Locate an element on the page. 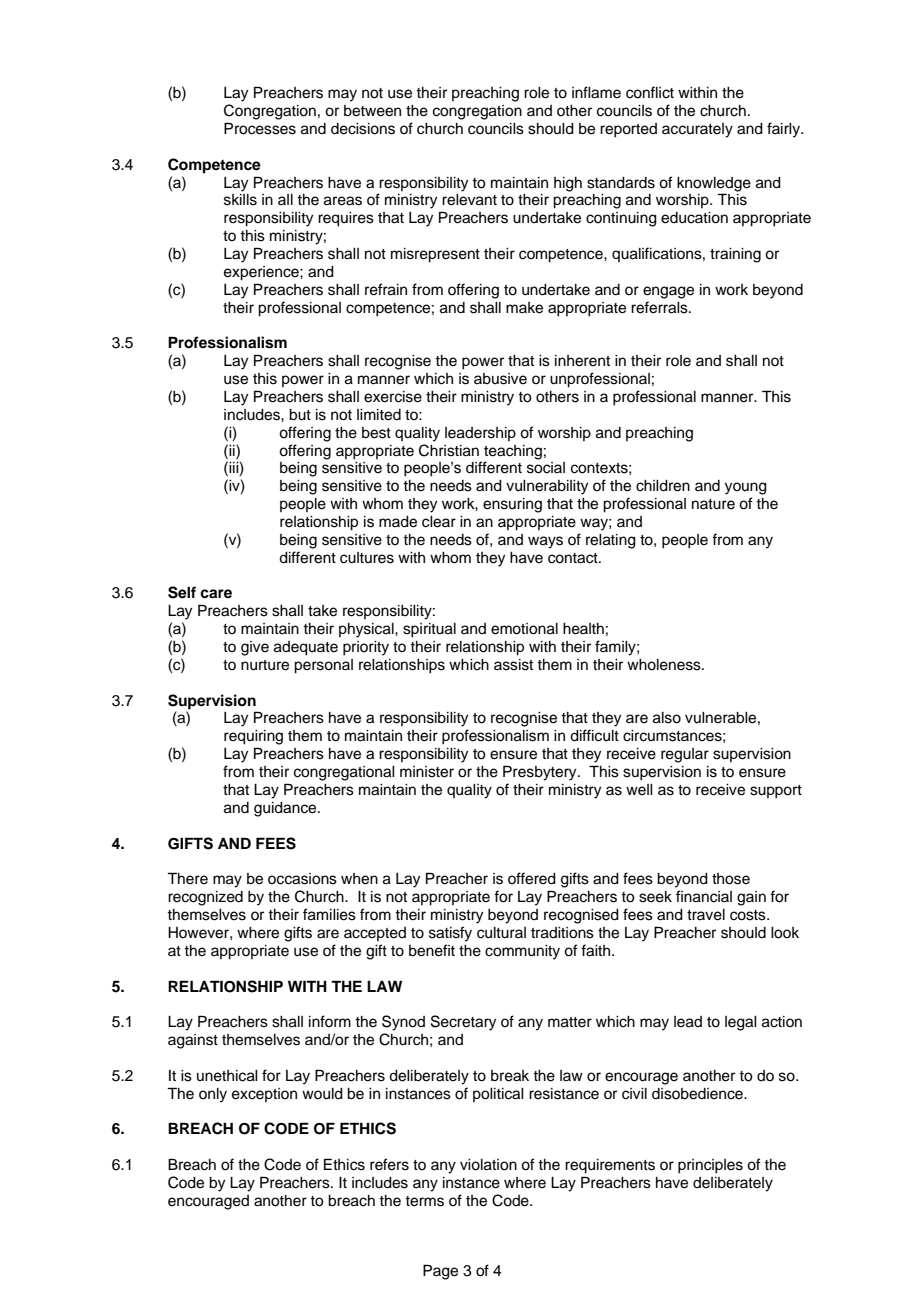  accurately is located at coordinates (697, 130).
